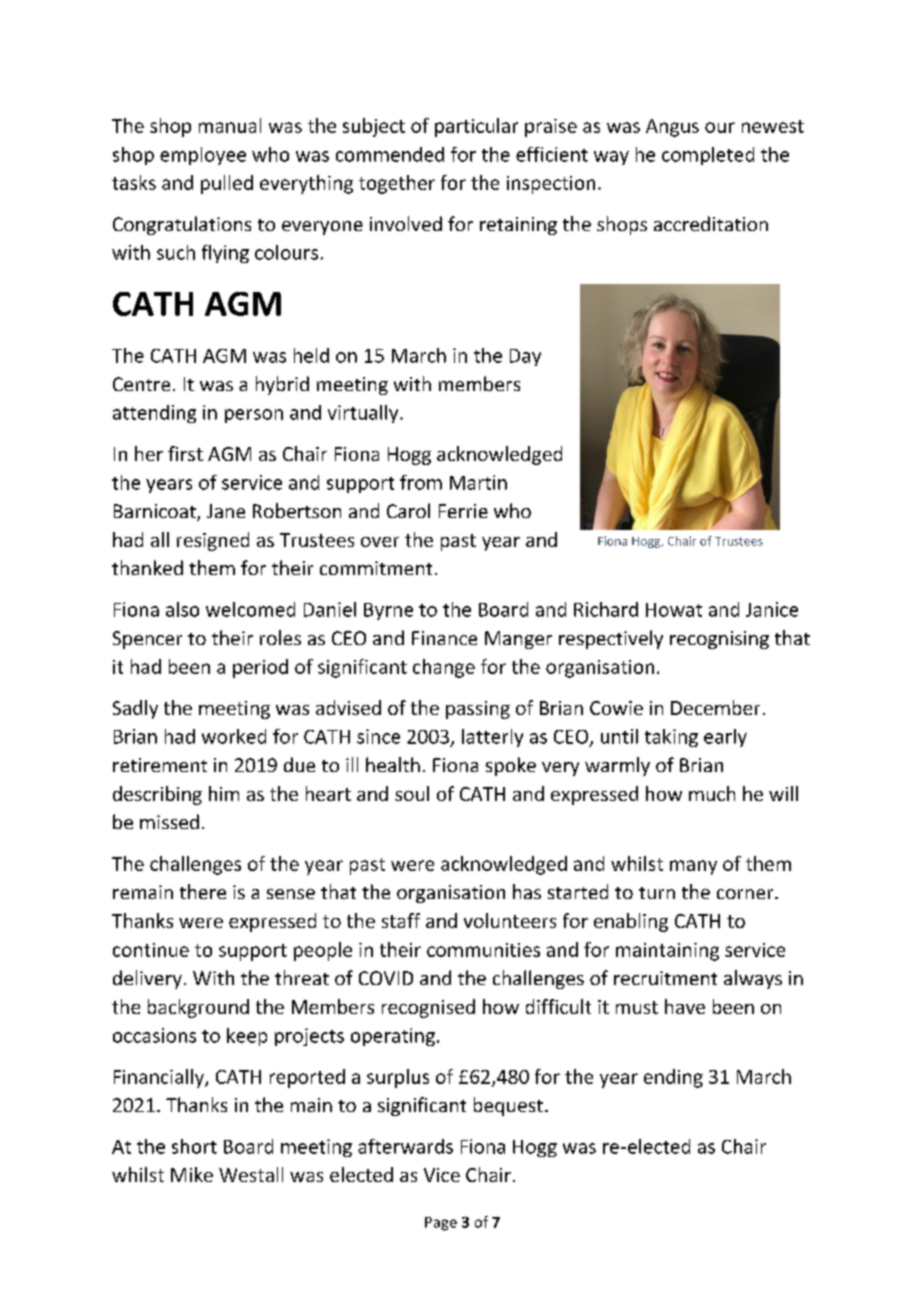 The image size is (924, 1308). I want to click on particular, so click(476, 127).
